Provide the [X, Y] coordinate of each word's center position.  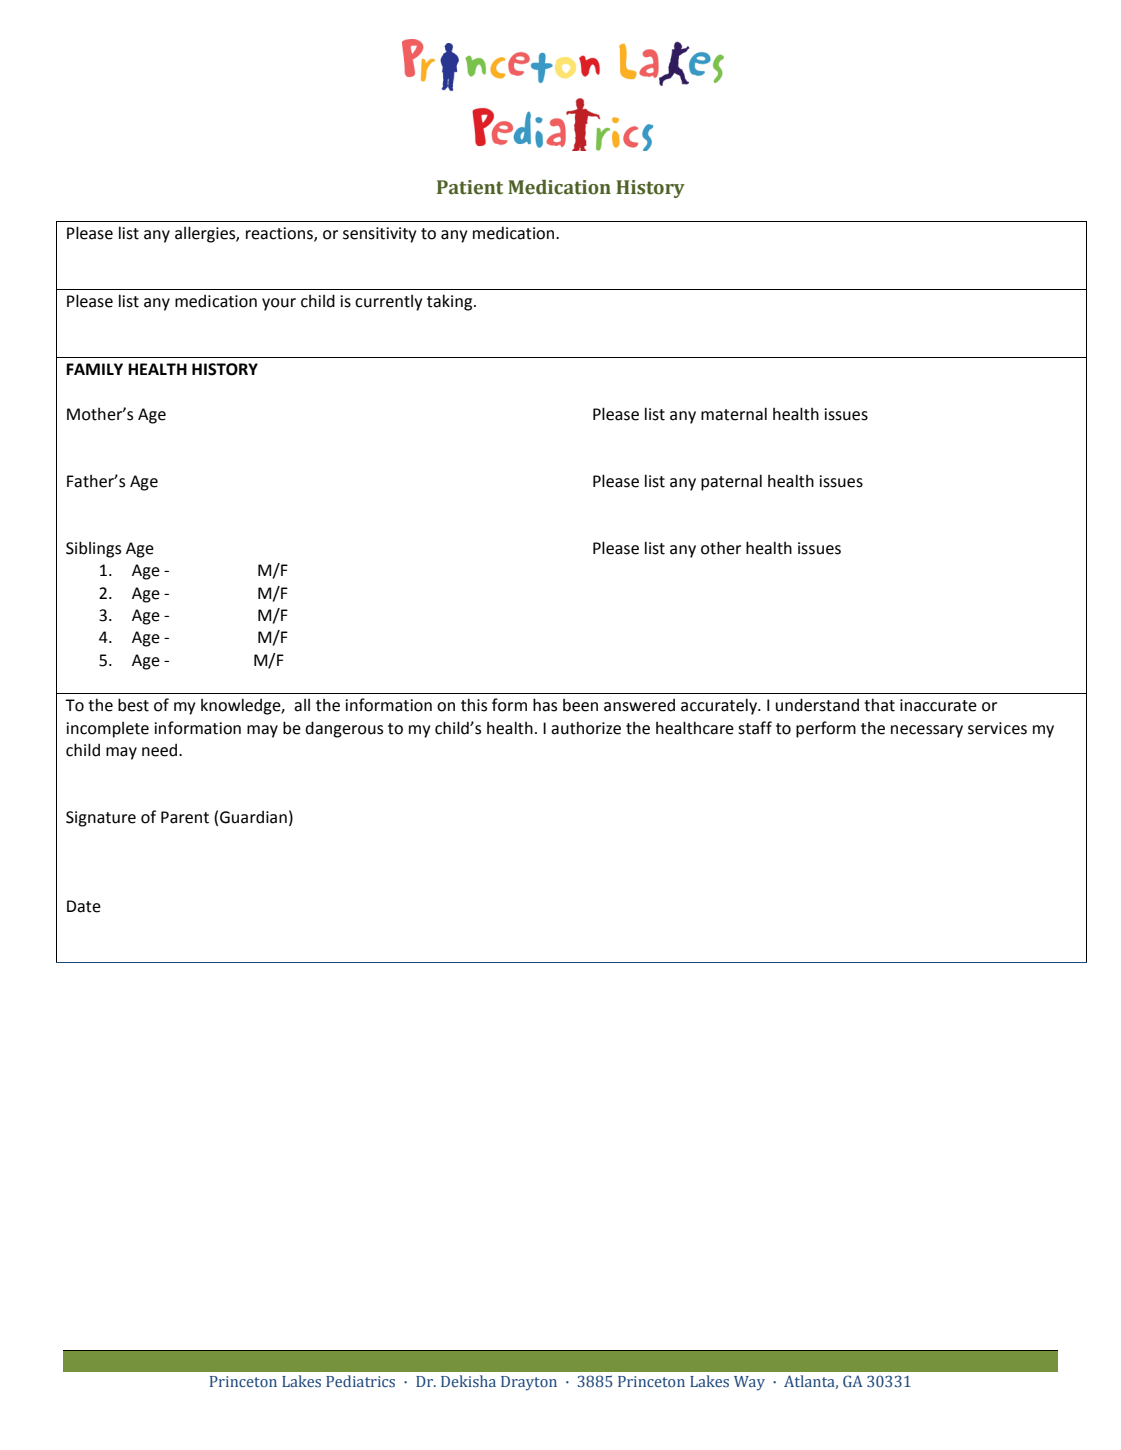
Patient [470, 187]
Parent [185, 817]
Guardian [253, 817]
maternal [734, 414]
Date [84, 906]
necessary [927, 731]
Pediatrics [360, 1381]
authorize [586, 728]
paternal [731, 482]
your [279, 304]
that [879, 705]
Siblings [93, 549]
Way [749, 1383]
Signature [101, 819]
